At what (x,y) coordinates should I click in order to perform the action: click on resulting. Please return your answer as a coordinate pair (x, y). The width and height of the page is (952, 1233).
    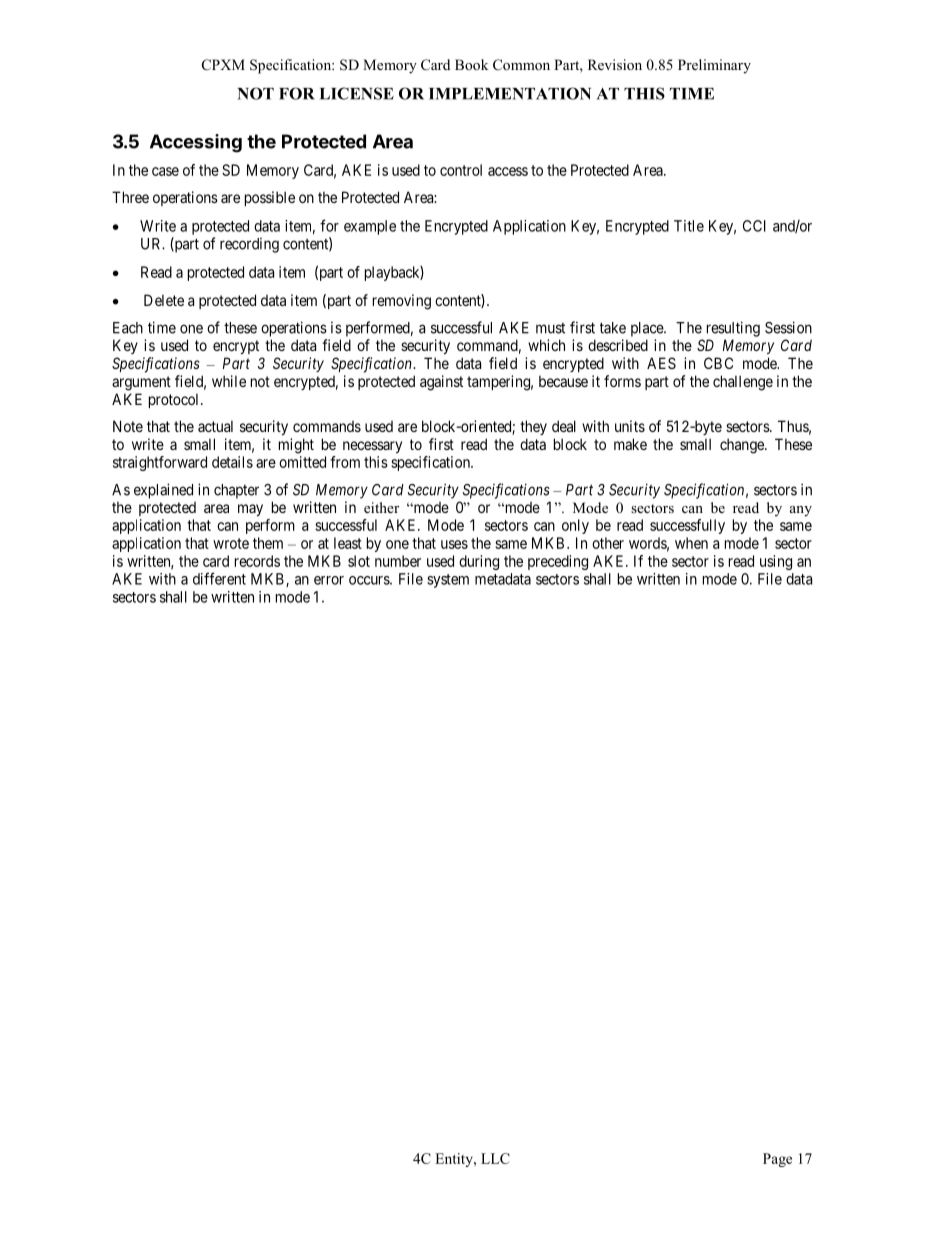
    Looking at the image, I should click on (733, 329).
